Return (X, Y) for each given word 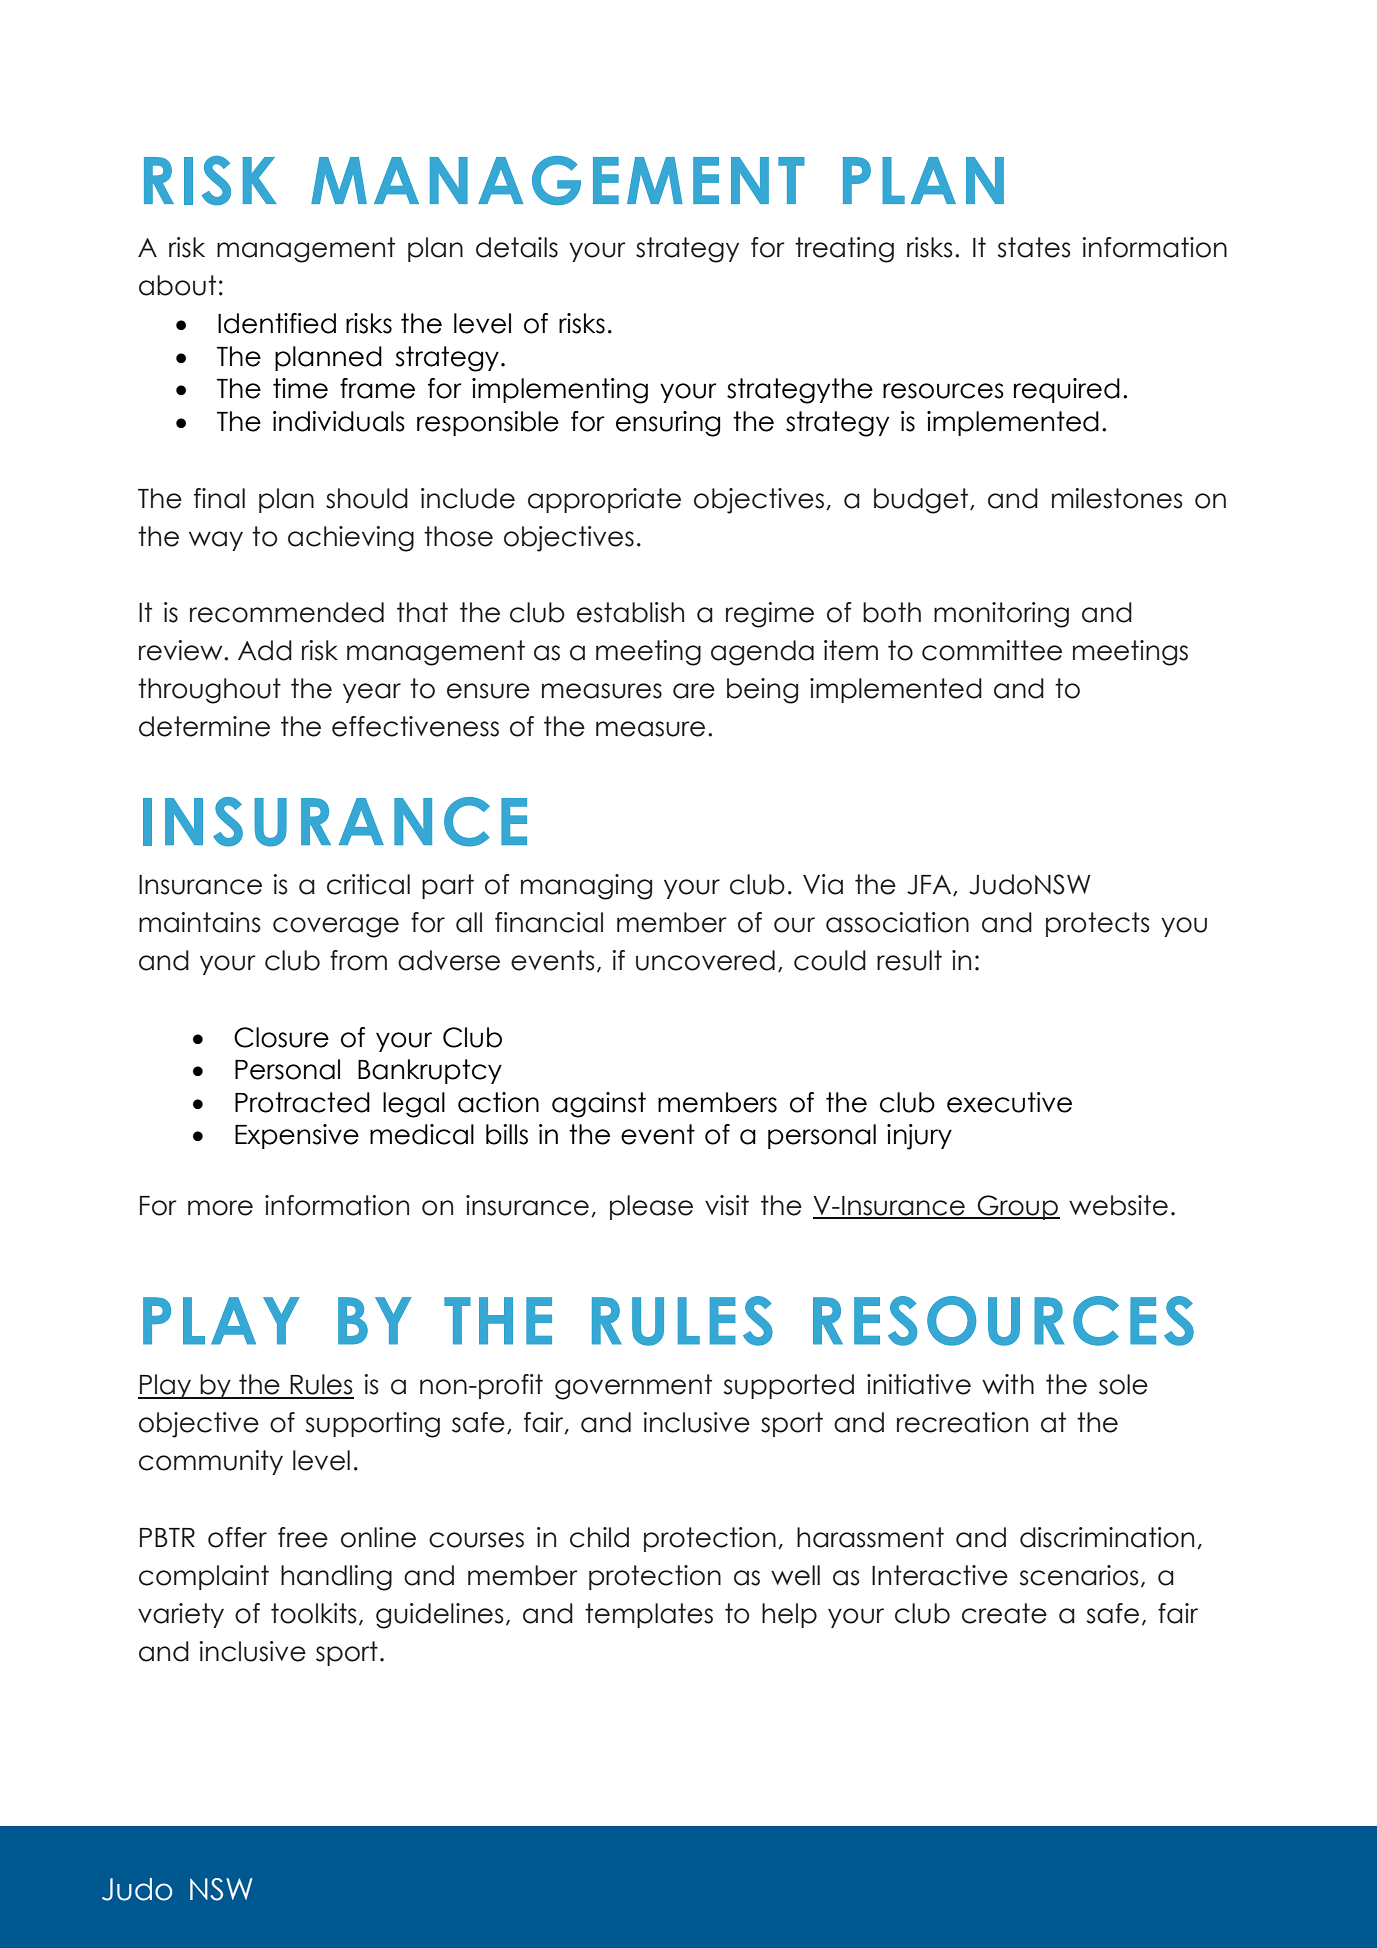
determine (204, 726)
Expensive (297, 1136)
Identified (277, 323)
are (694, 691)
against (599, 1105)
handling (336, 1578)
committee (992, 650)
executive (1009, 1102)
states (1034, 247)
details (517, 247)
